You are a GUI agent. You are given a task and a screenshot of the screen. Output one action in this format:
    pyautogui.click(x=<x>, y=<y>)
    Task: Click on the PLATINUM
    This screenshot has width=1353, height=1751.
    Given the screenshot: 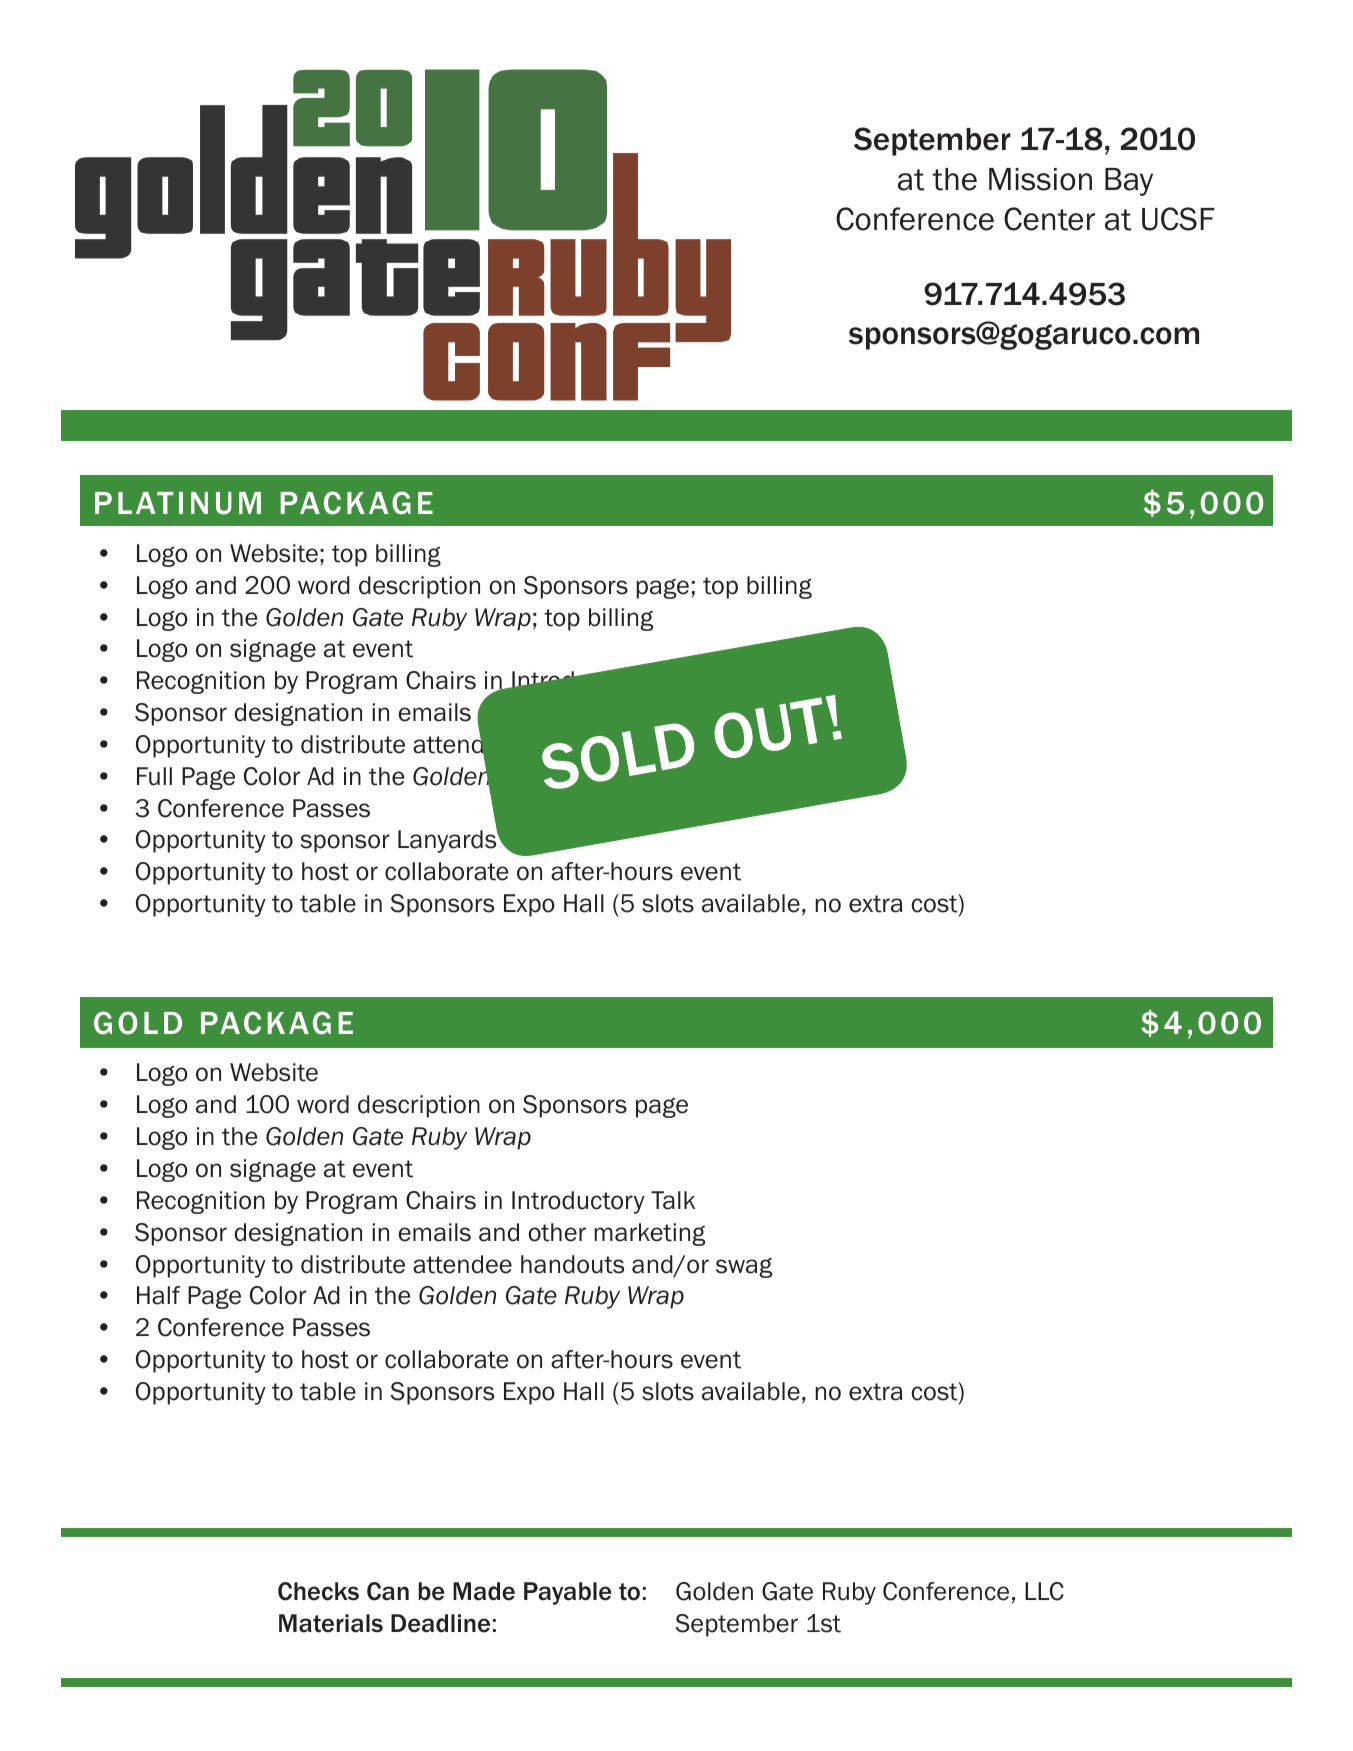 What is the action you would take?
    pyautogui.click(x=178, y=503)
